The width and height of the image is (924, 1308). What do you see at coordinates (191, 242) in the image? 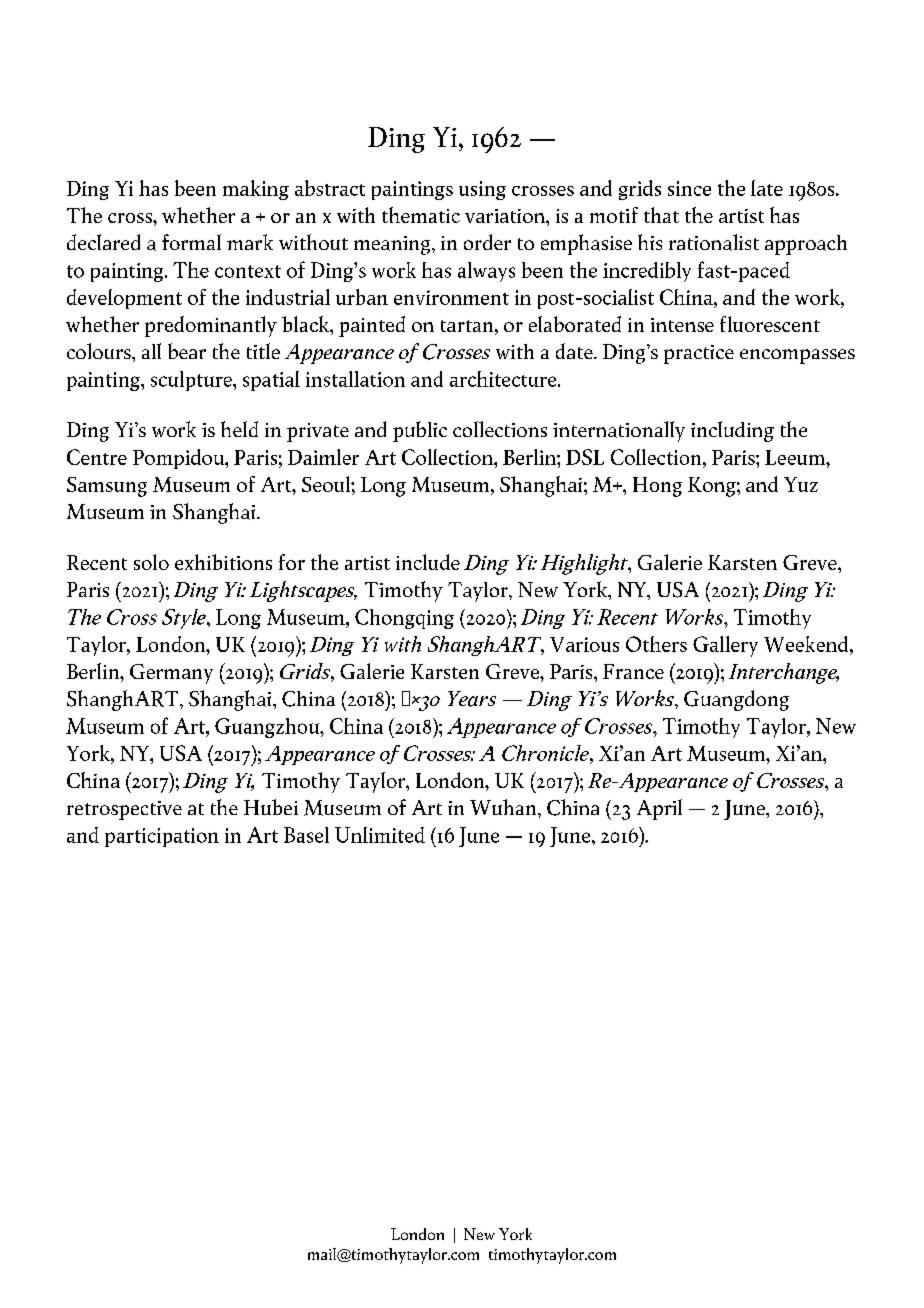
I see `formal` at bounding box center [191, 242].
